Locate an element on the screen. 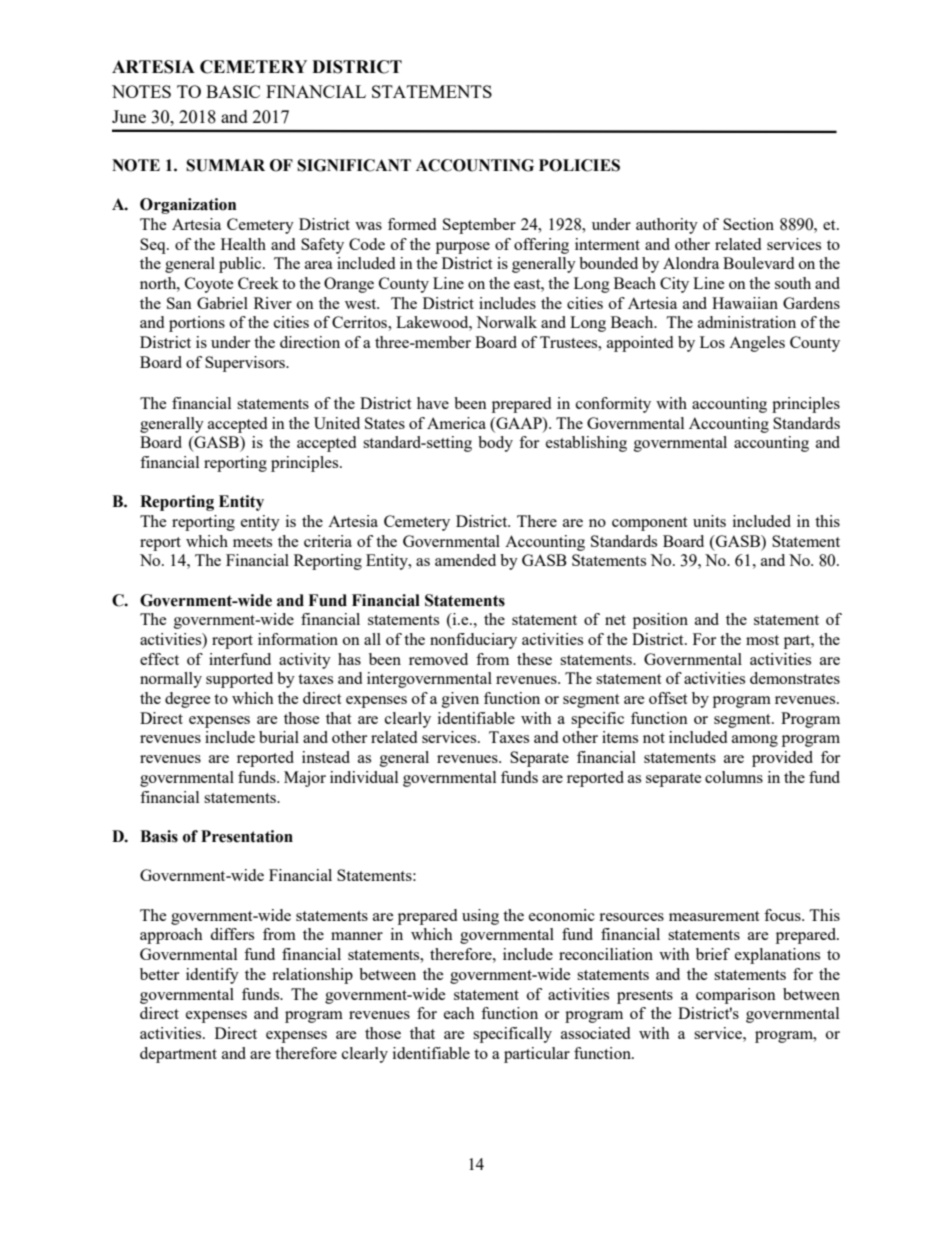  units is located at coordinates (709, 521).
